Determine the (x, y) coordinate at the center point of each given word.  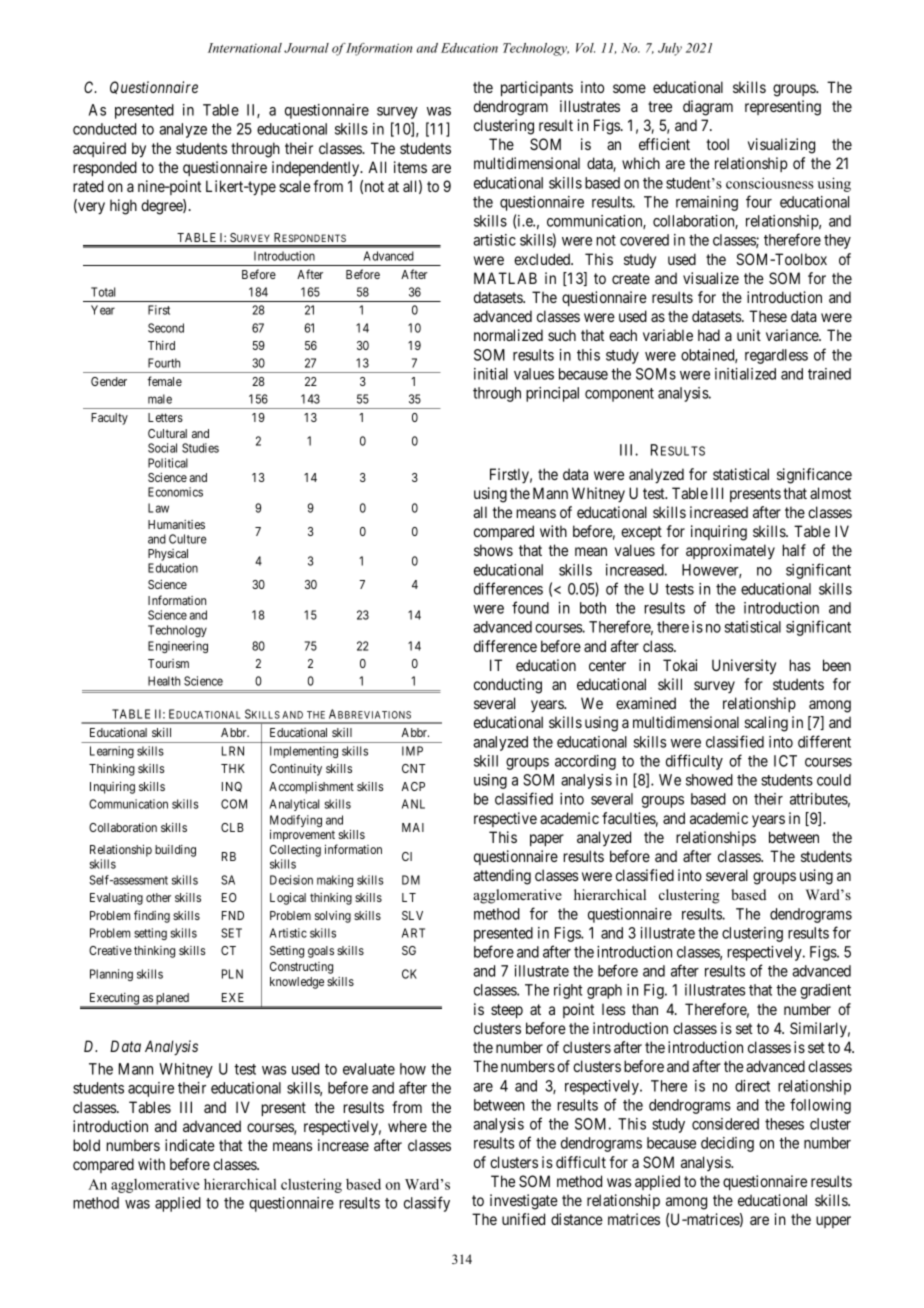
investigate (524, 1202)
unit (749, 335)
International (245, 48)
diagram (708, 108)
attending (502, 877)
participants (537, 88)
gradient (825, 991)
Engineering (178, 647)
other (158, 897)
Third (161, 345)
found (530, 607)
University (744, 667)
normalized (508, 335)
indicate (190, 1145)
